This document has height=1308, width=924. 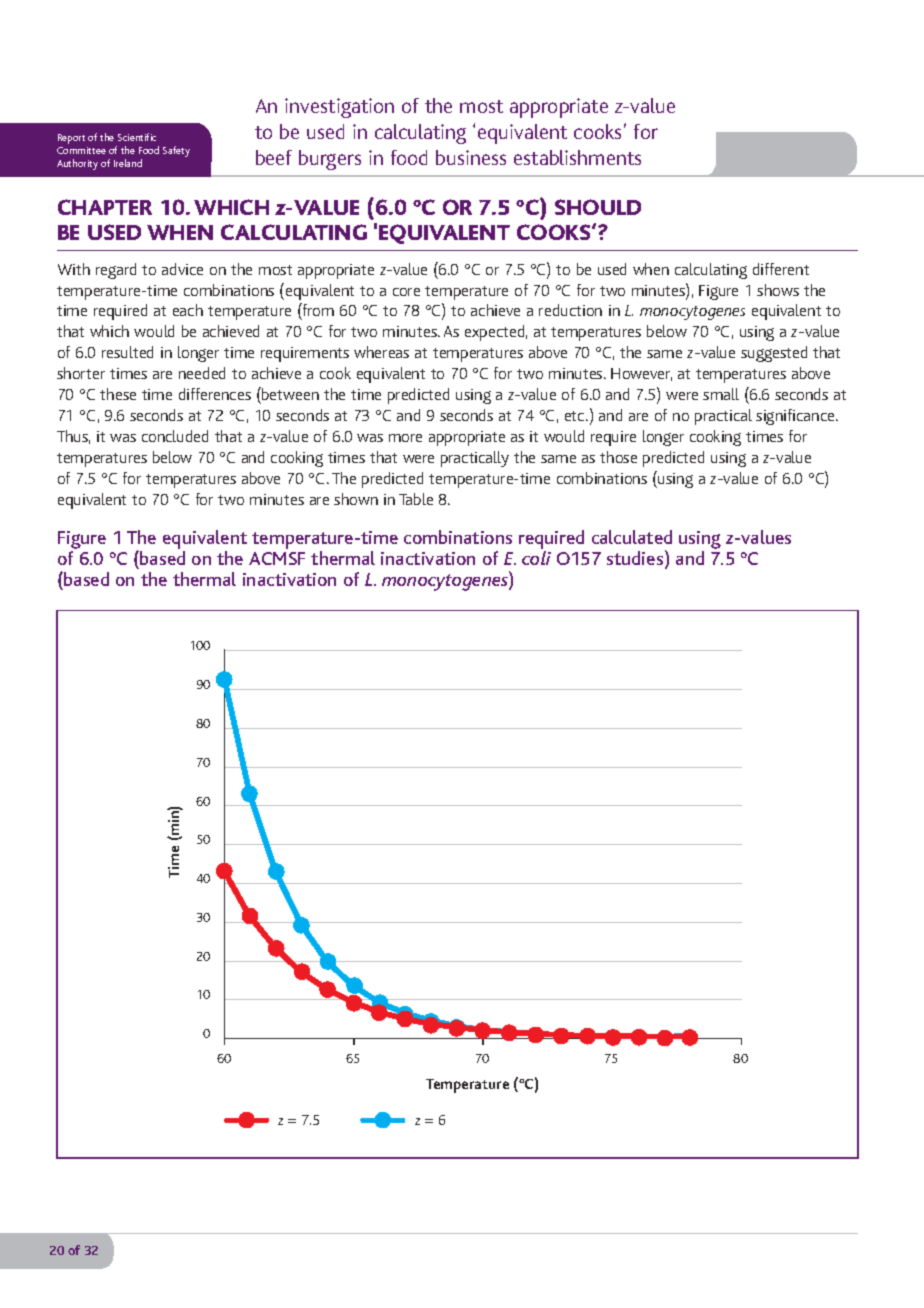 I want to click on Scientific, so click(x=137, y=137).
